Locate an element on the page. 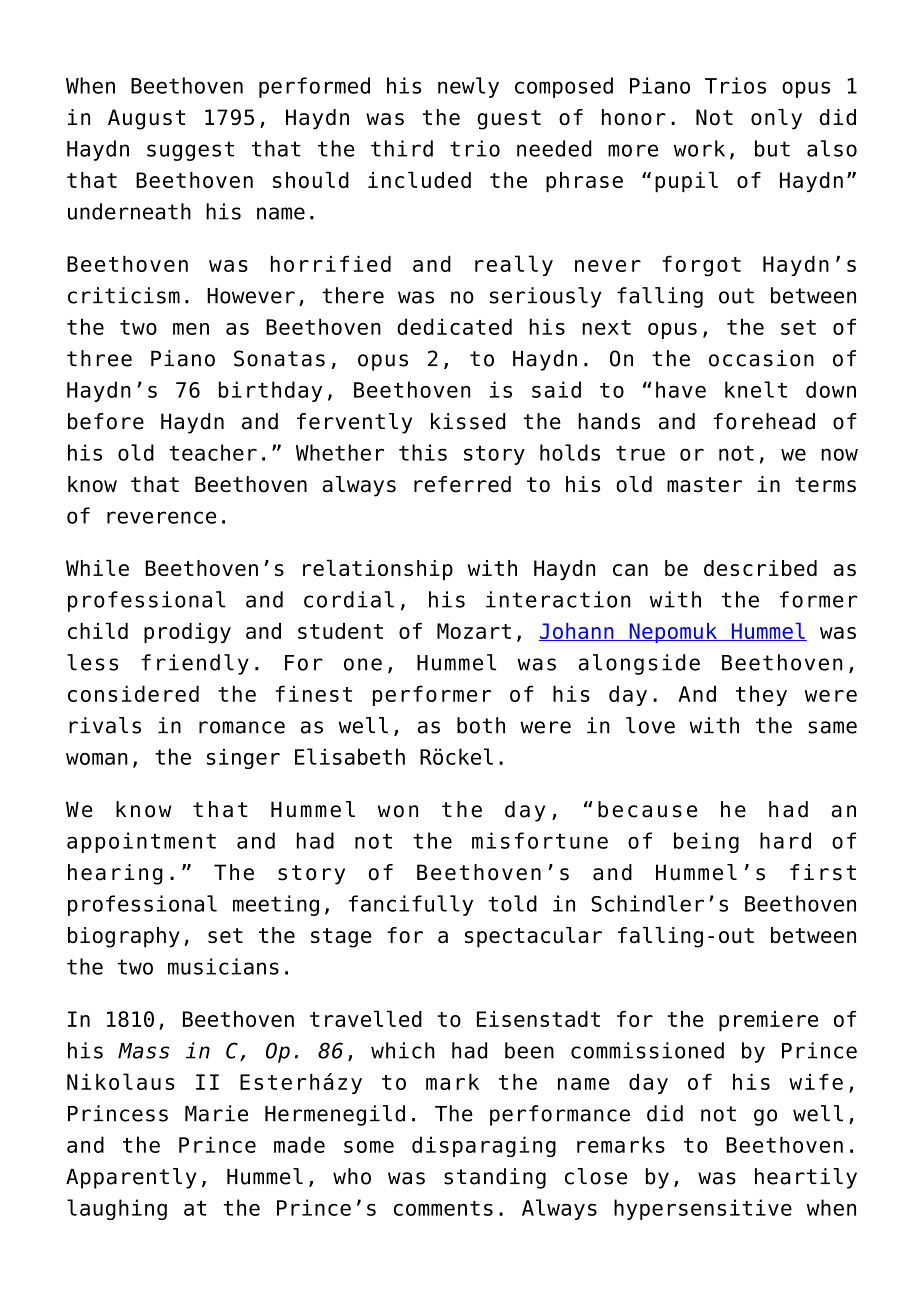 The height and width of the page is (1308, 924). newly is located at coordinates (468, 87).
